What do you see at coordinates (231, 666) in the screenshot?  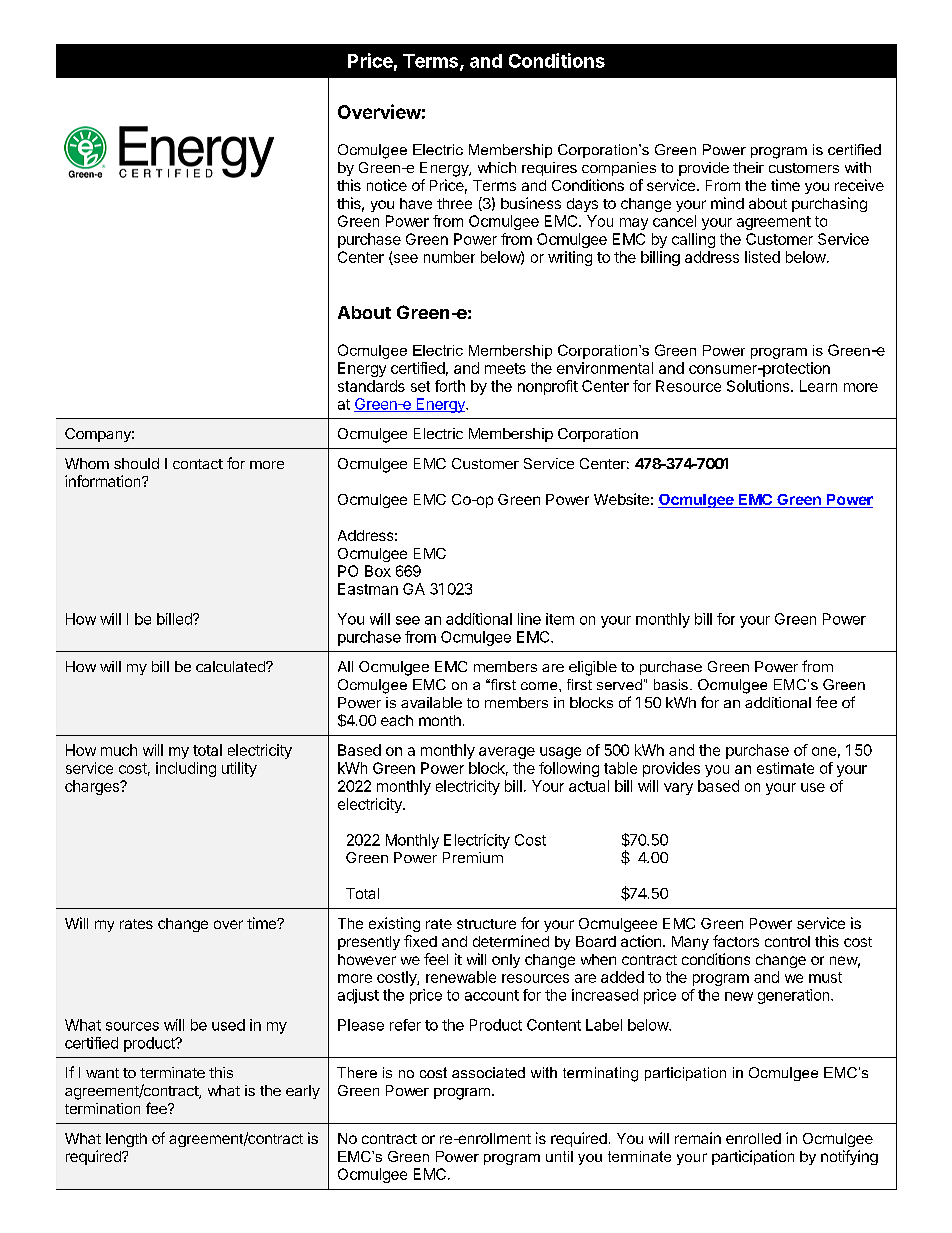 I see `calculated` at bounding box center [231, 666].
